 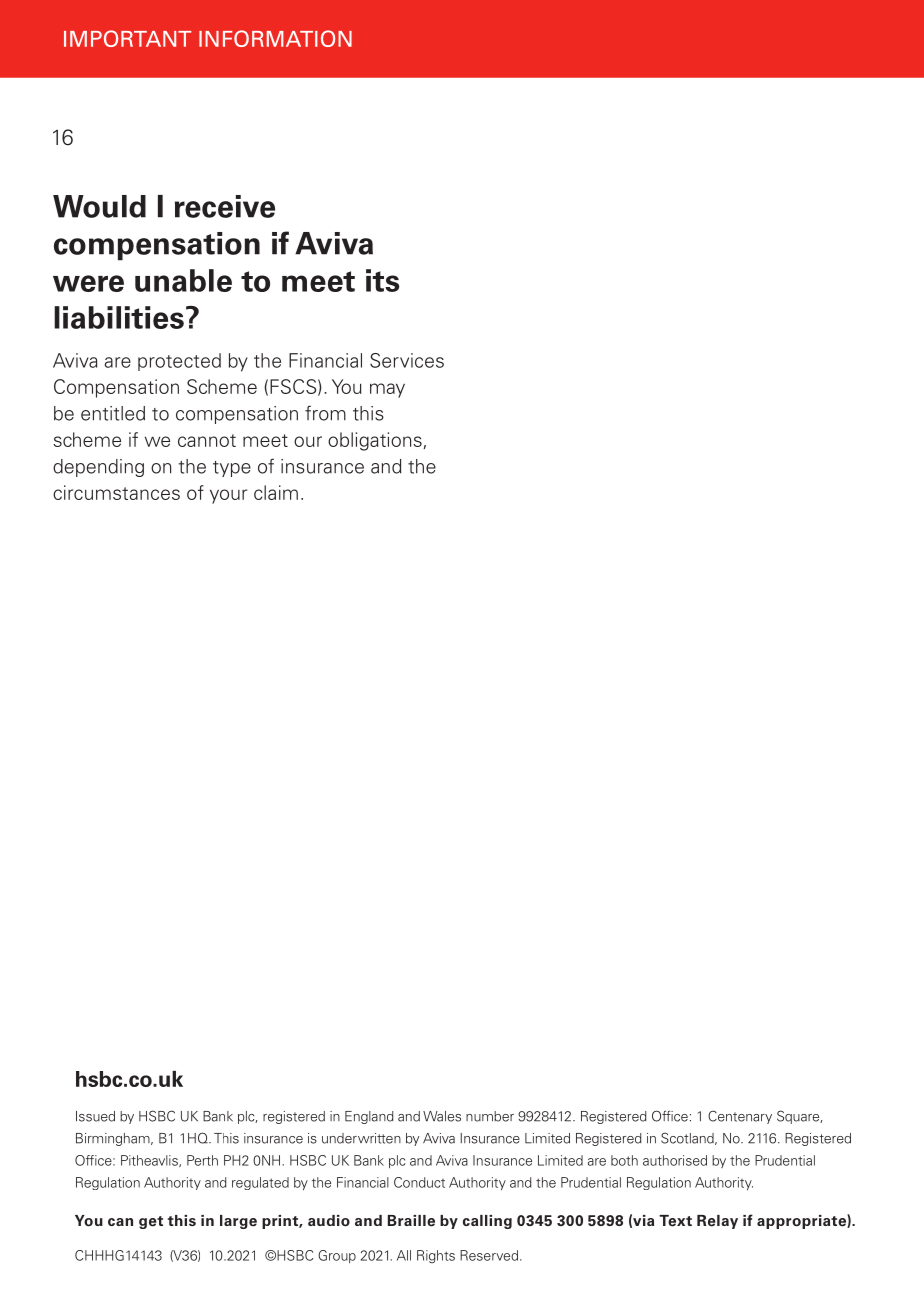 What do you see at coordinates (179, 362) in the screenshot?
I see `protected` at bounding box center [179, 362].
